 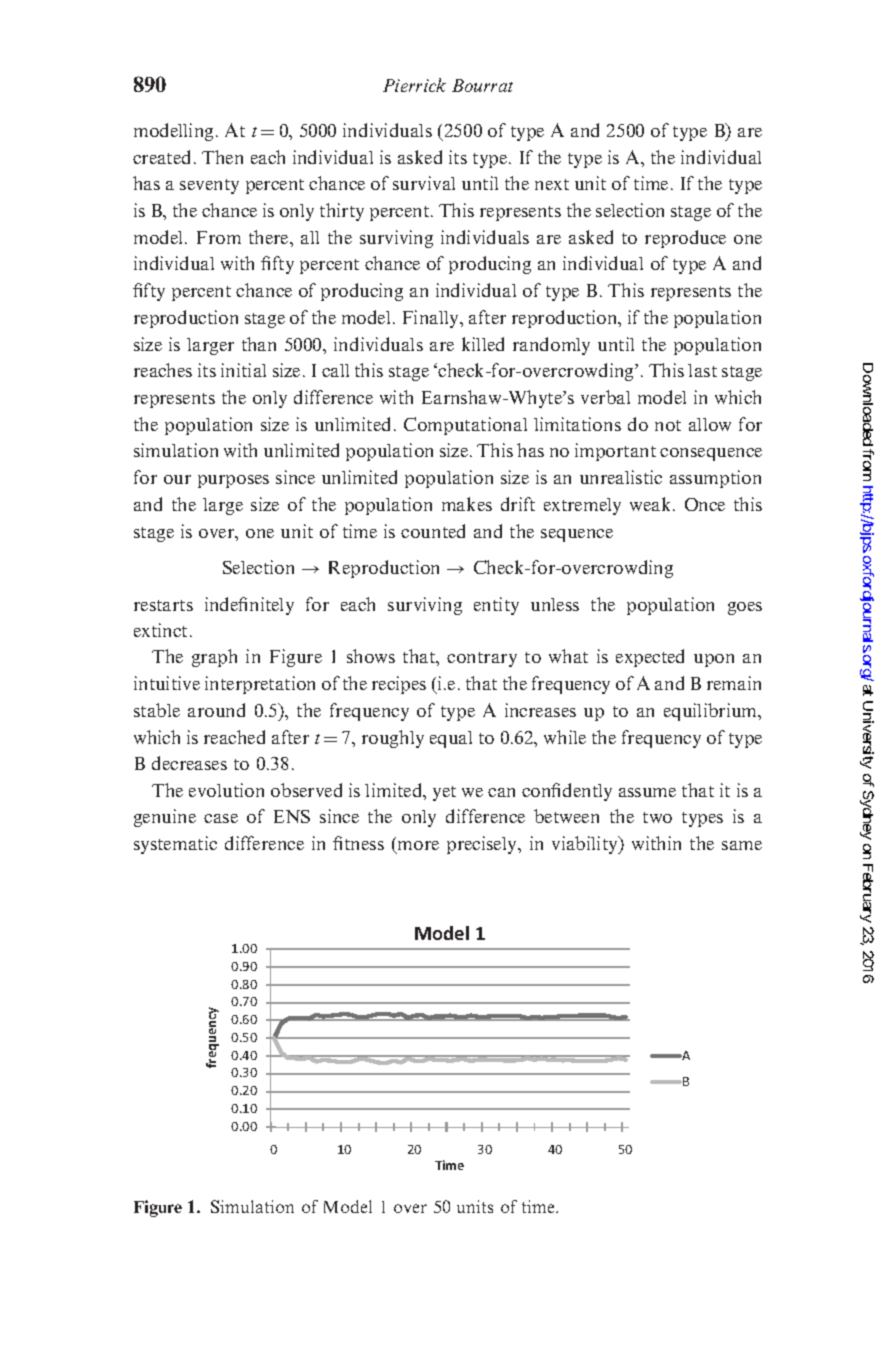 I want to click on case, so click(x=221, y=818).
